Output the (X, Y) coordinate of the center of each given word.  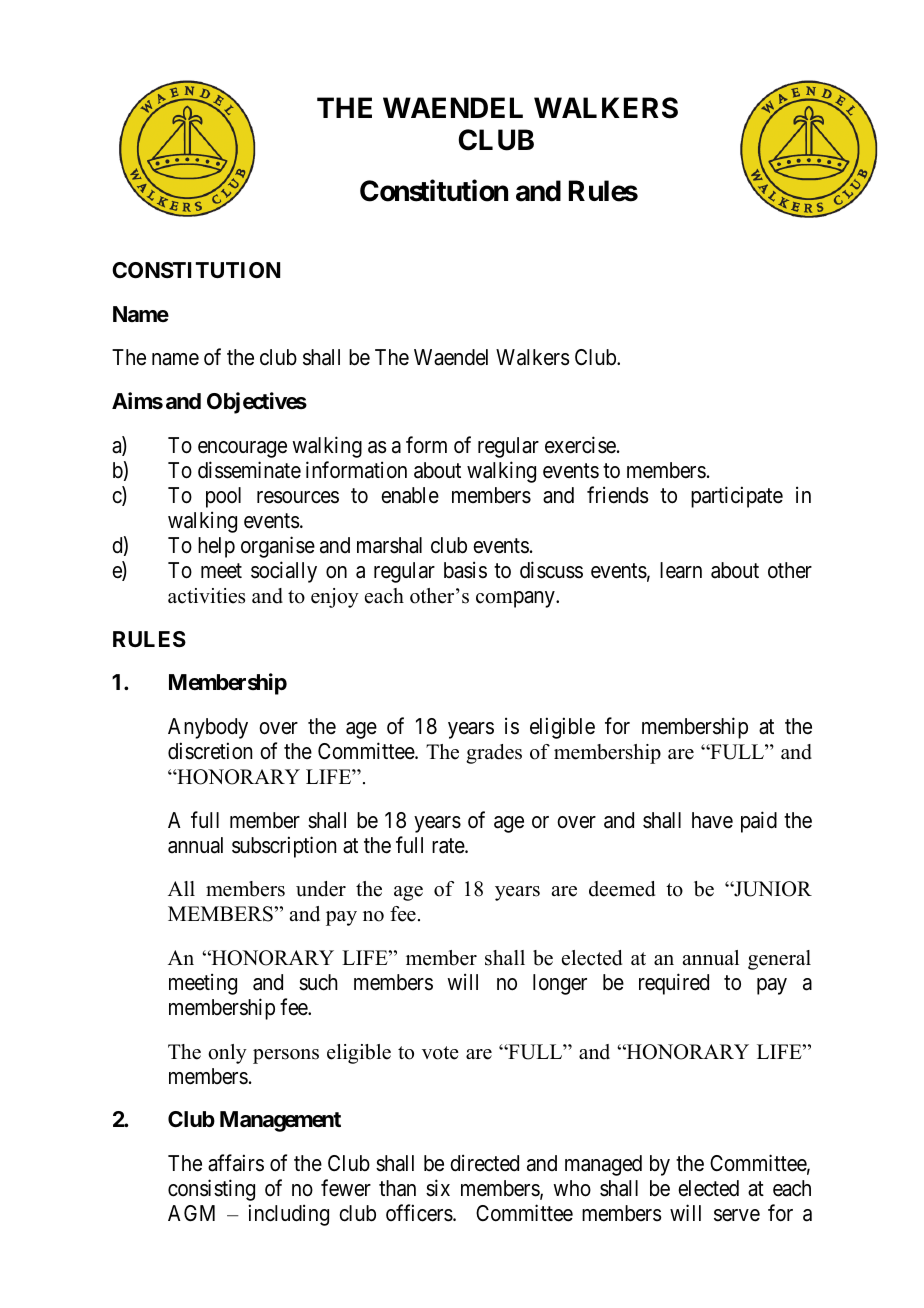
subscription (284, 847)
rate (449, 846)
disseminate (249, 470)
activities (206, 596)
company (516, 599)
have (712, 820)
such (318, 982)
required (674, 984)
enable (410, 495)
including (289, 1215)
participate (737, 497)
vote (440, 1053)
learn (681, 570)
